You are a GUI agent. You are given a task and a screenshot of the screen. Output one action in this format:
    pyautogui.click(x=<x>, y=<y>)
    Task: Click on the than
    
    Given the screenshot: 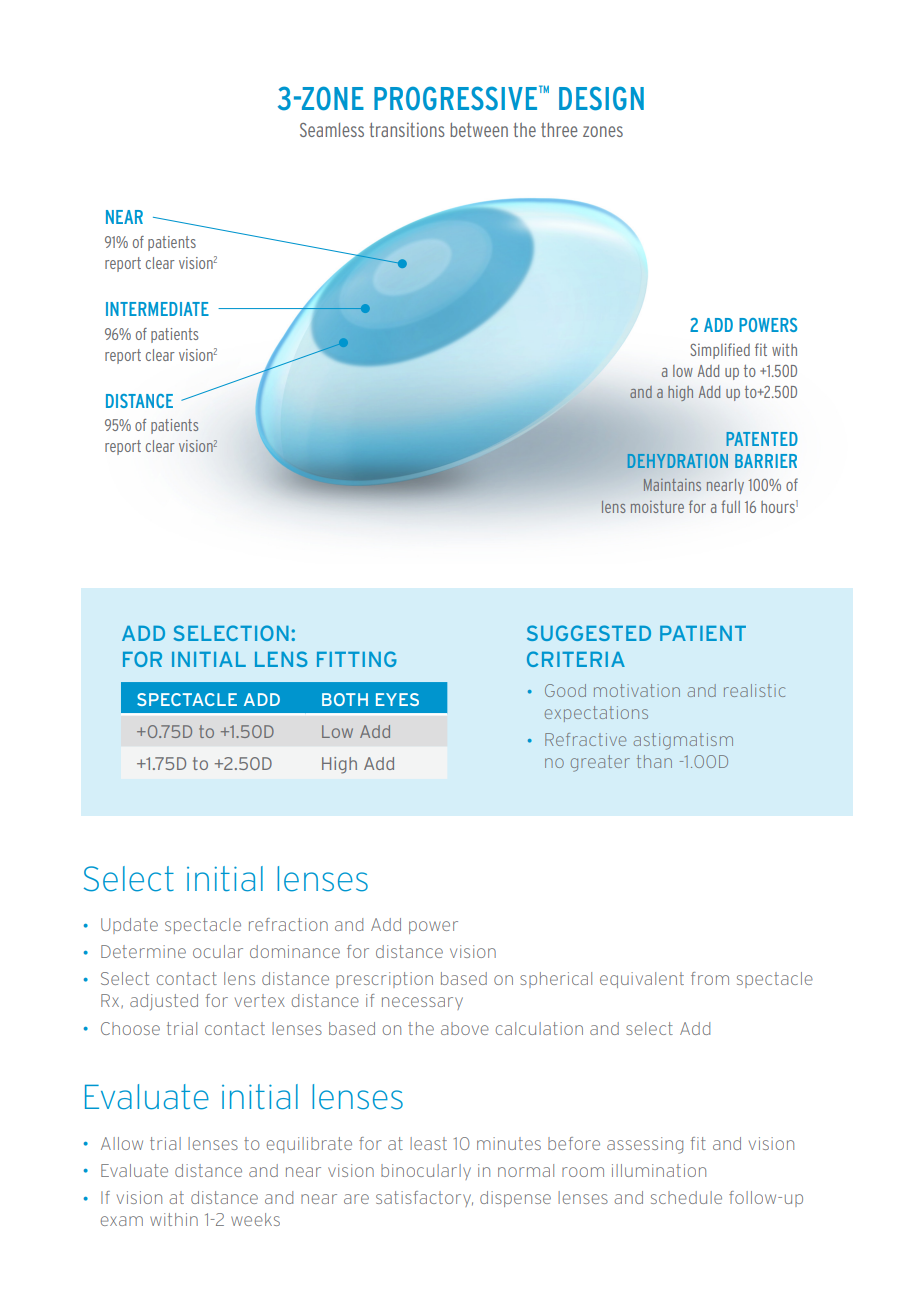 What is the action you would take?
    pyautogui.click(x=654, y=761)
